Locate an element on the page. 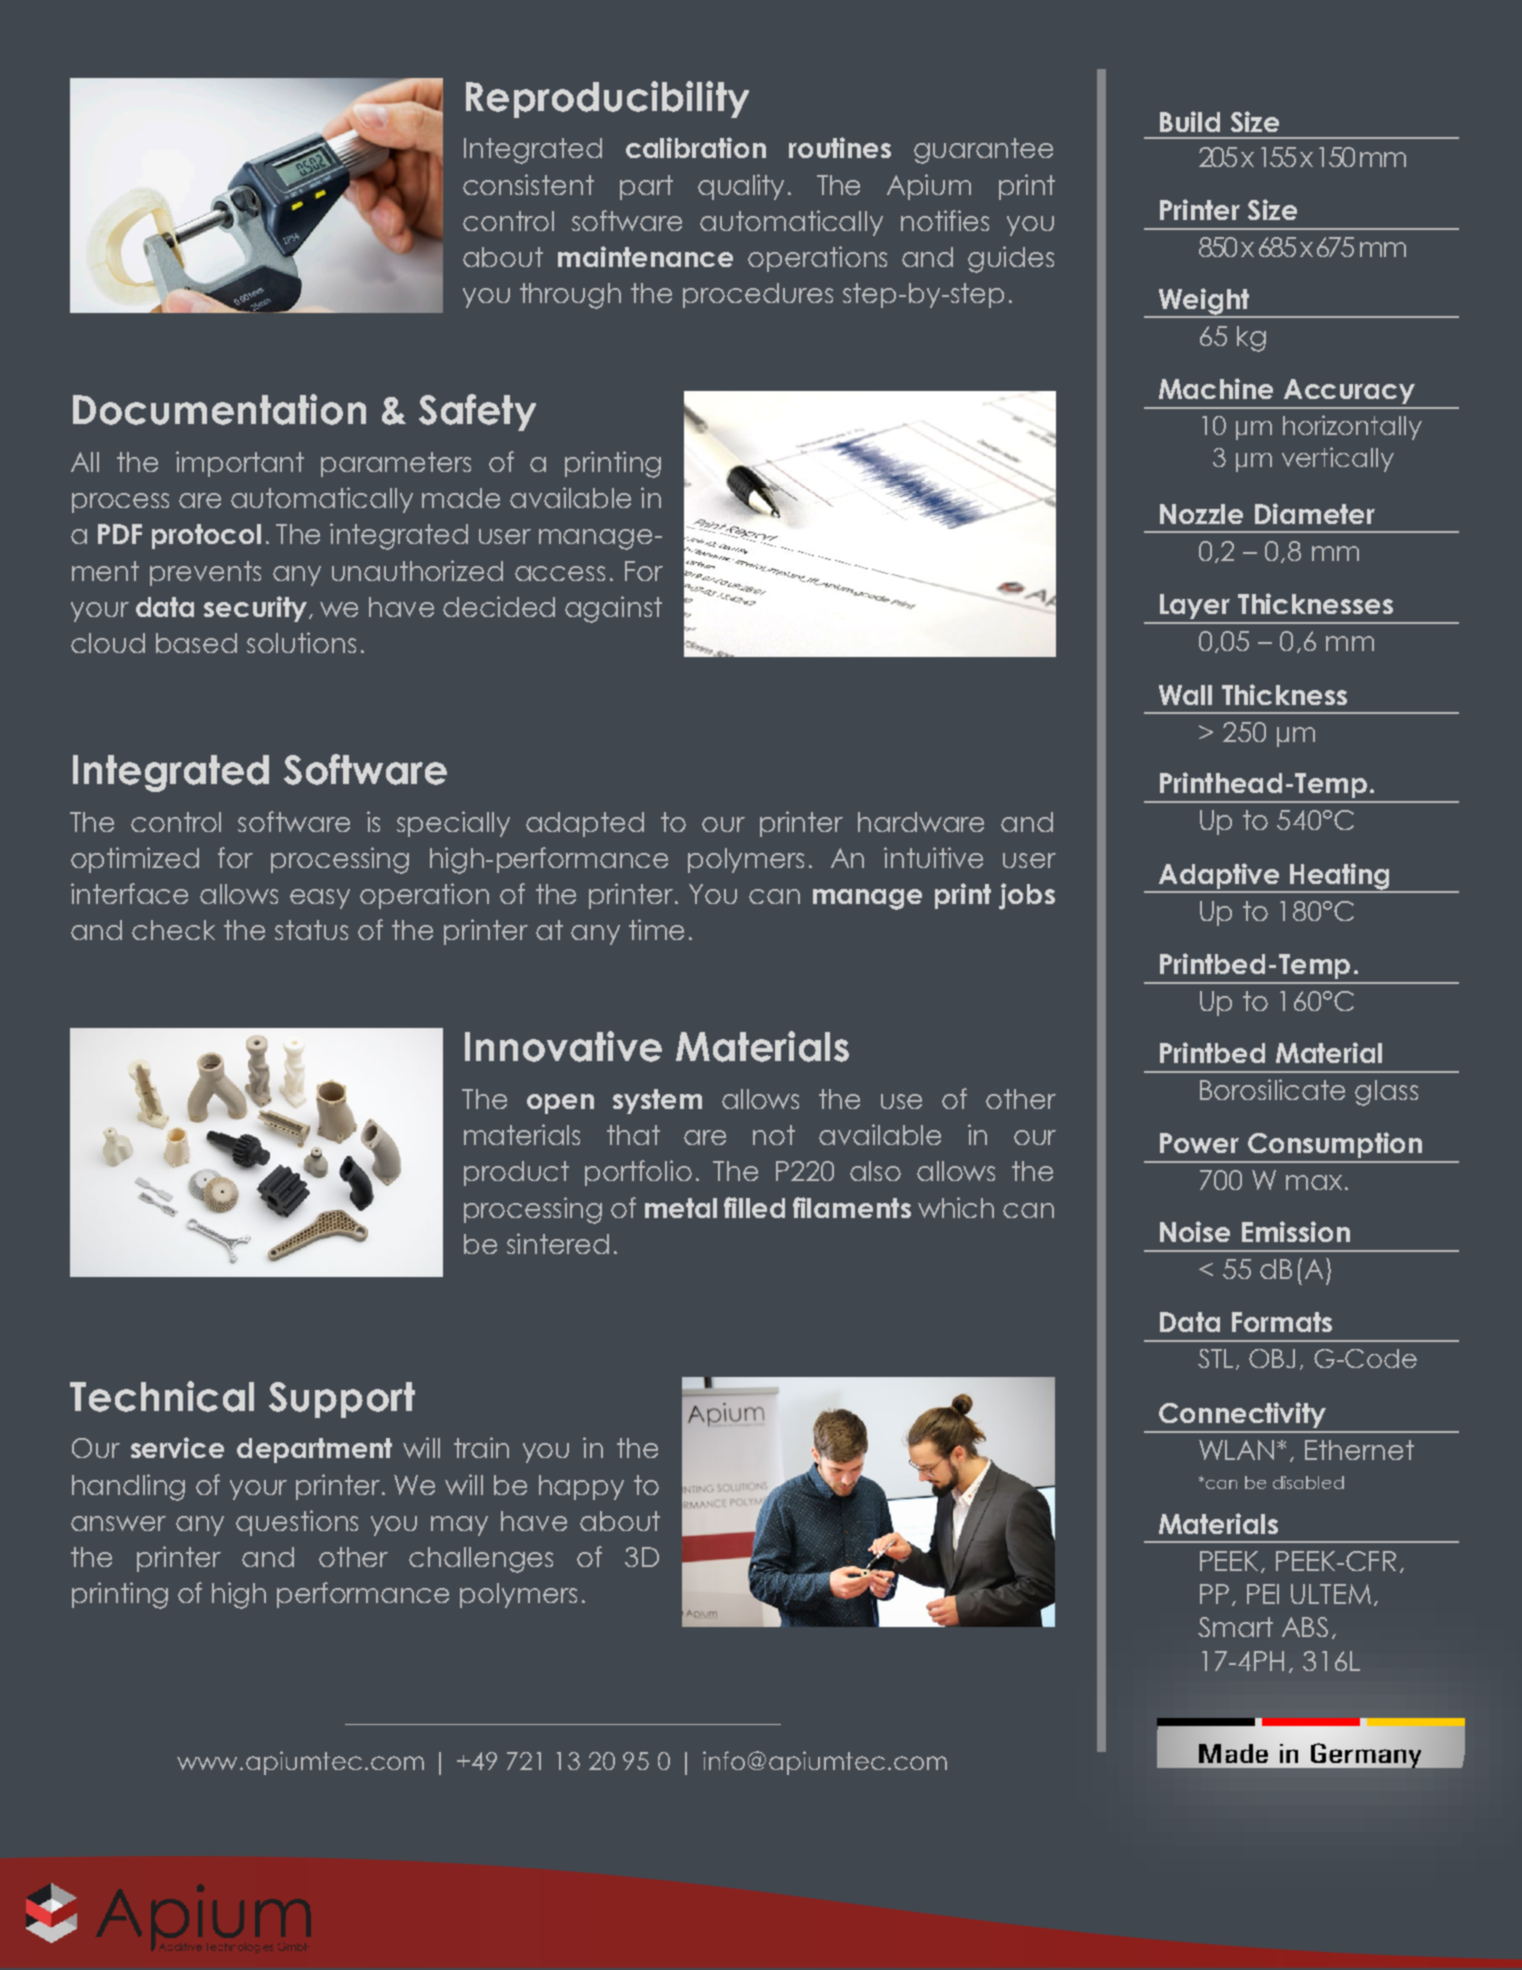  product is located at coordinates (516, 1173).
